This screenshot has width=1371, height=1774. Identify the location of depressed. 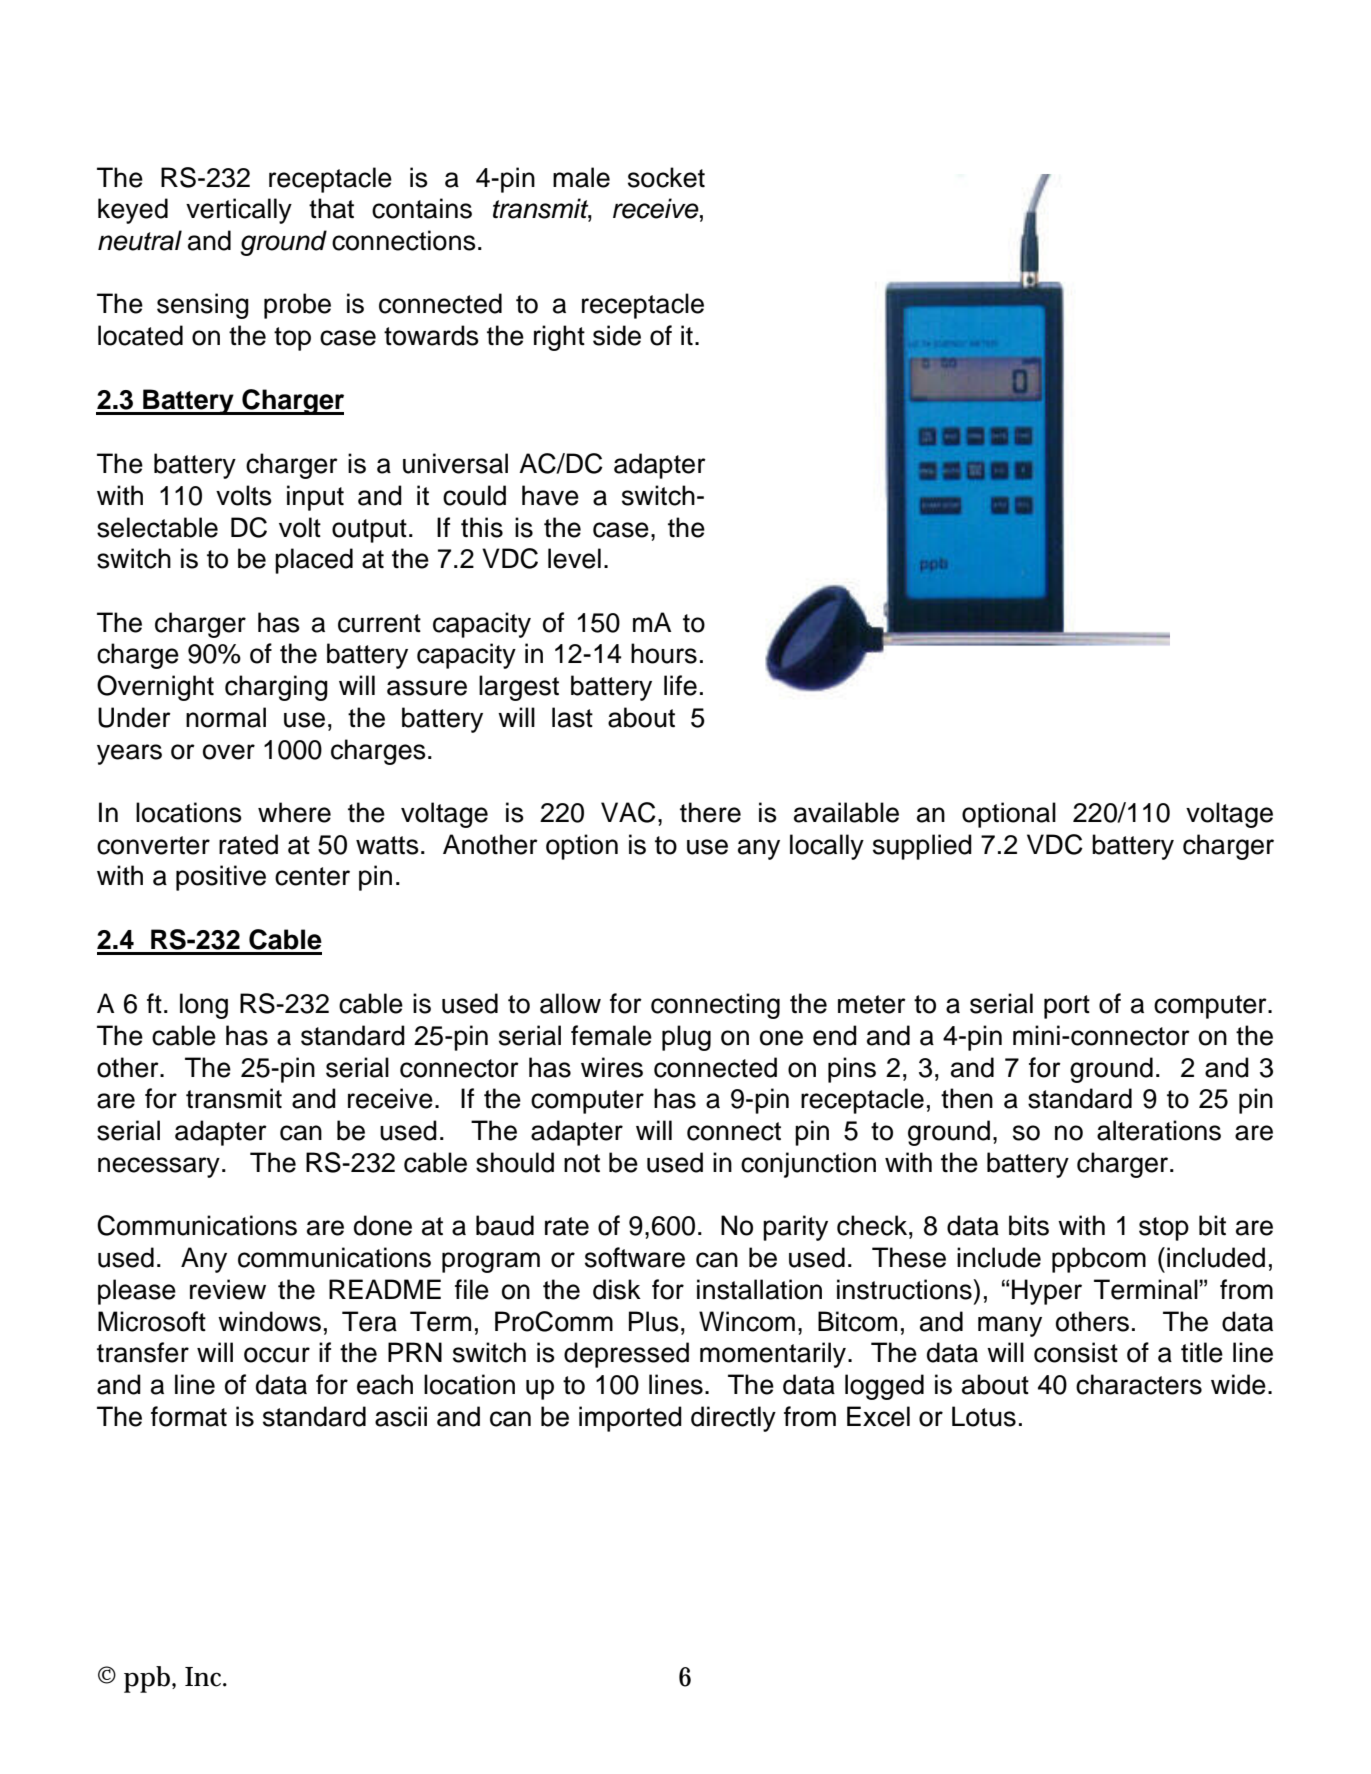
(626, 1355).
